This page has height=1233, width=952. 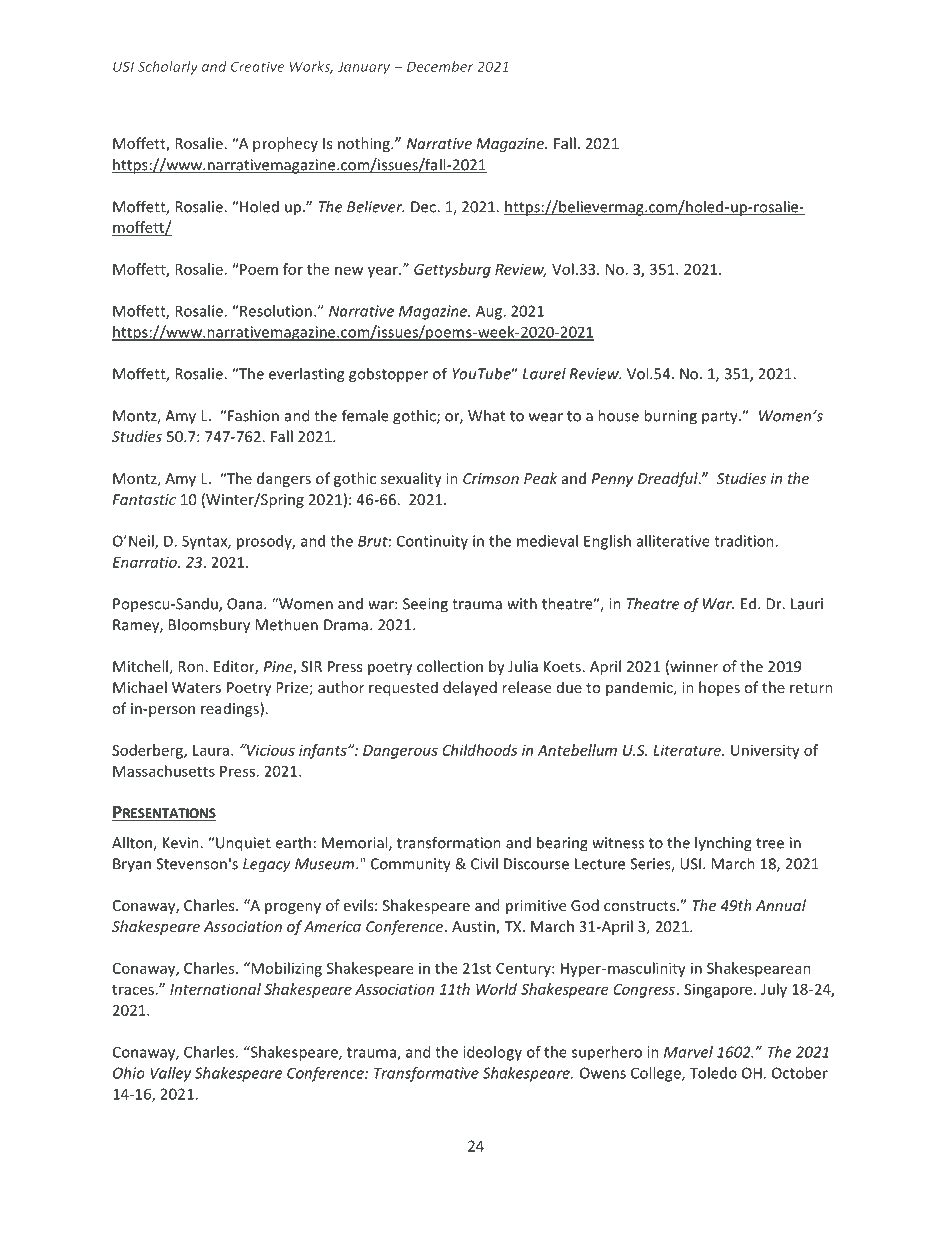 I want to click on tradition, so click(x=745, y=541).
